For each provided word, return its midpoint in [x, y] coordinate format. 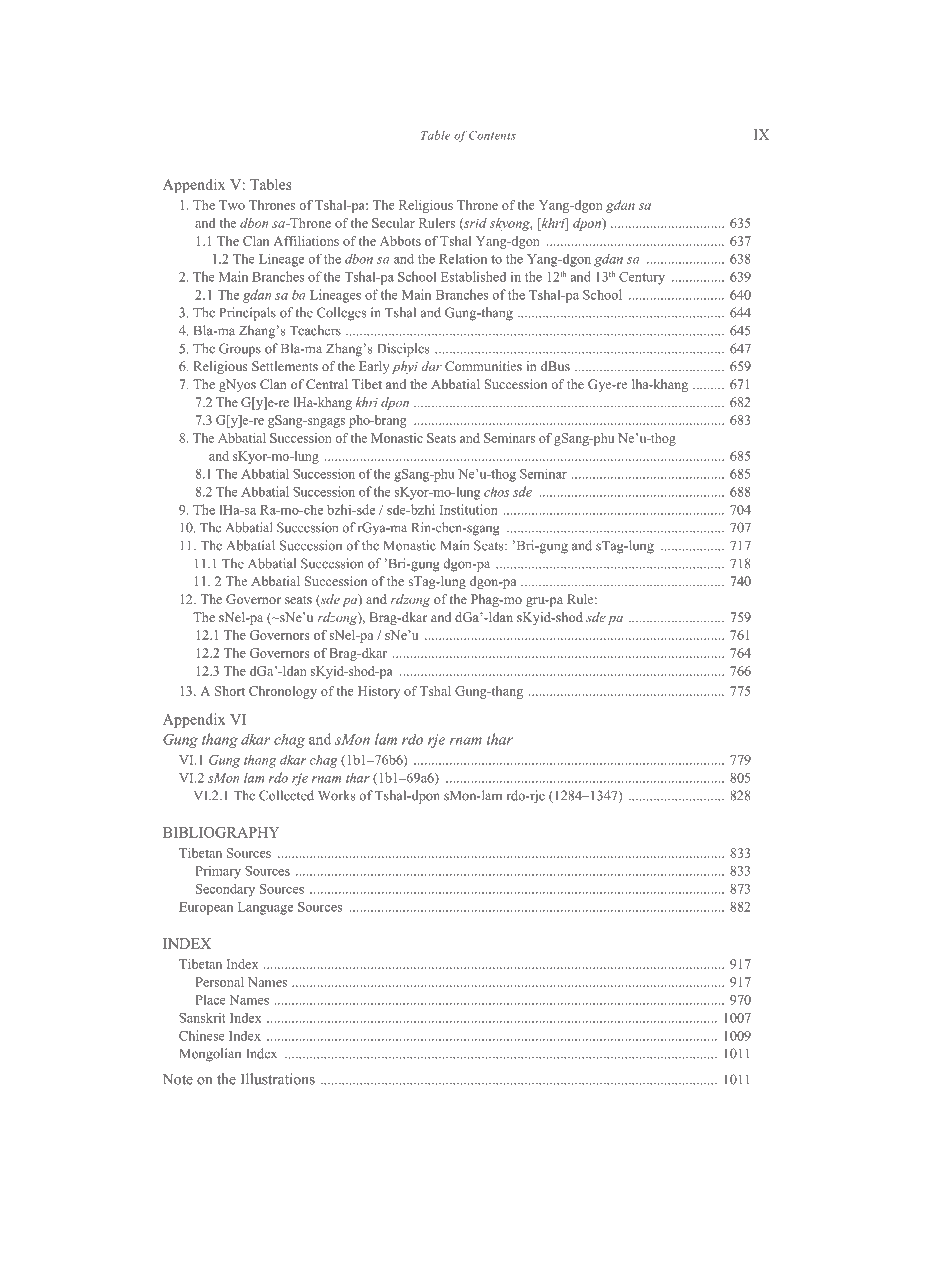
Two [232, 205]
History [379, 692]
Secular [393, 223]
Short [230, 691]
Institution [469, 509]
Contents [492, 135]
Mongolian [210, 1055]
